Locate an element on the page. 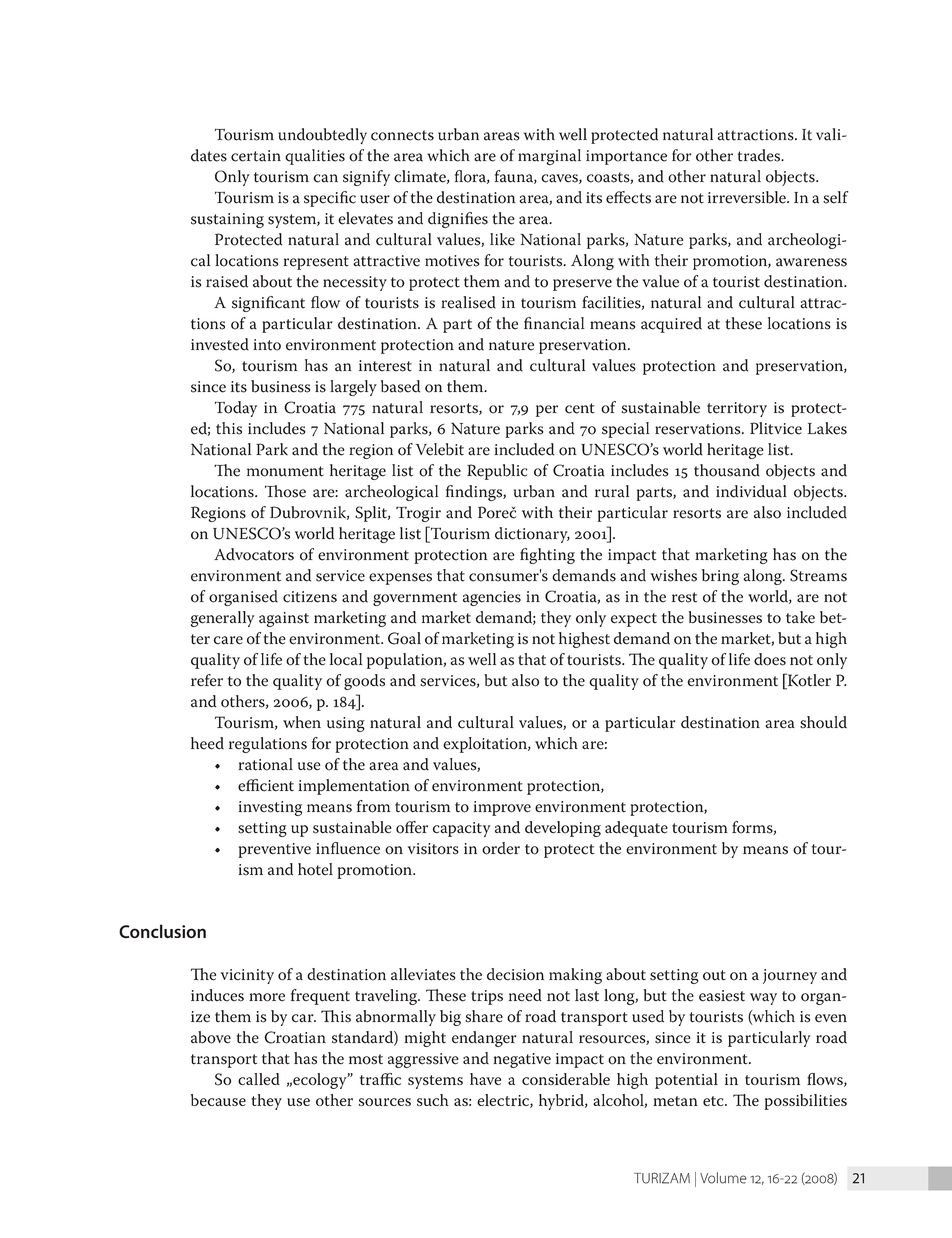  Today is located at coordinates (236, 409).
